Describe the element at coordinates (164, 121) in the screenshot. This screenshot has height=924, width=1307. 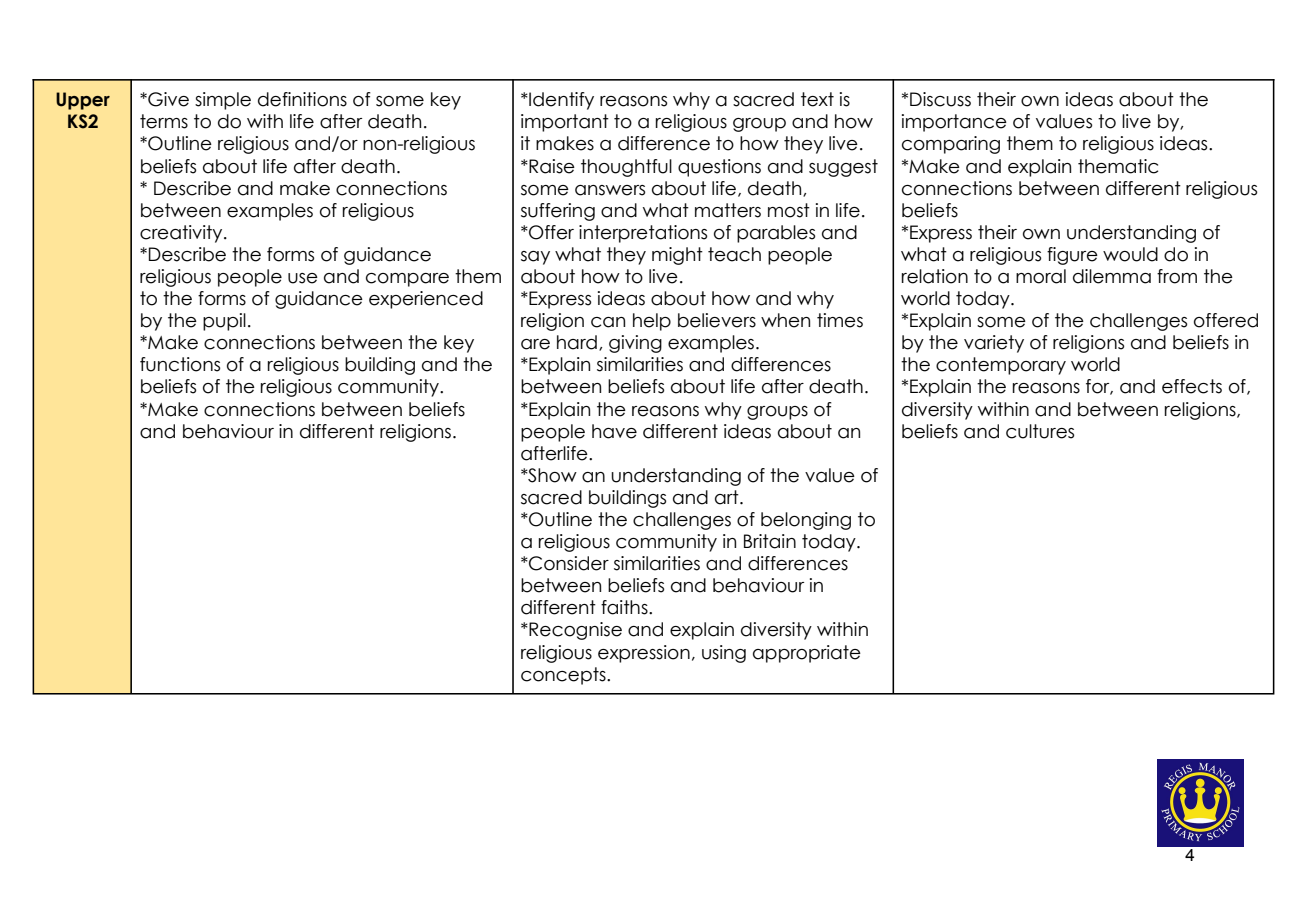
I see `terms` at that location.
